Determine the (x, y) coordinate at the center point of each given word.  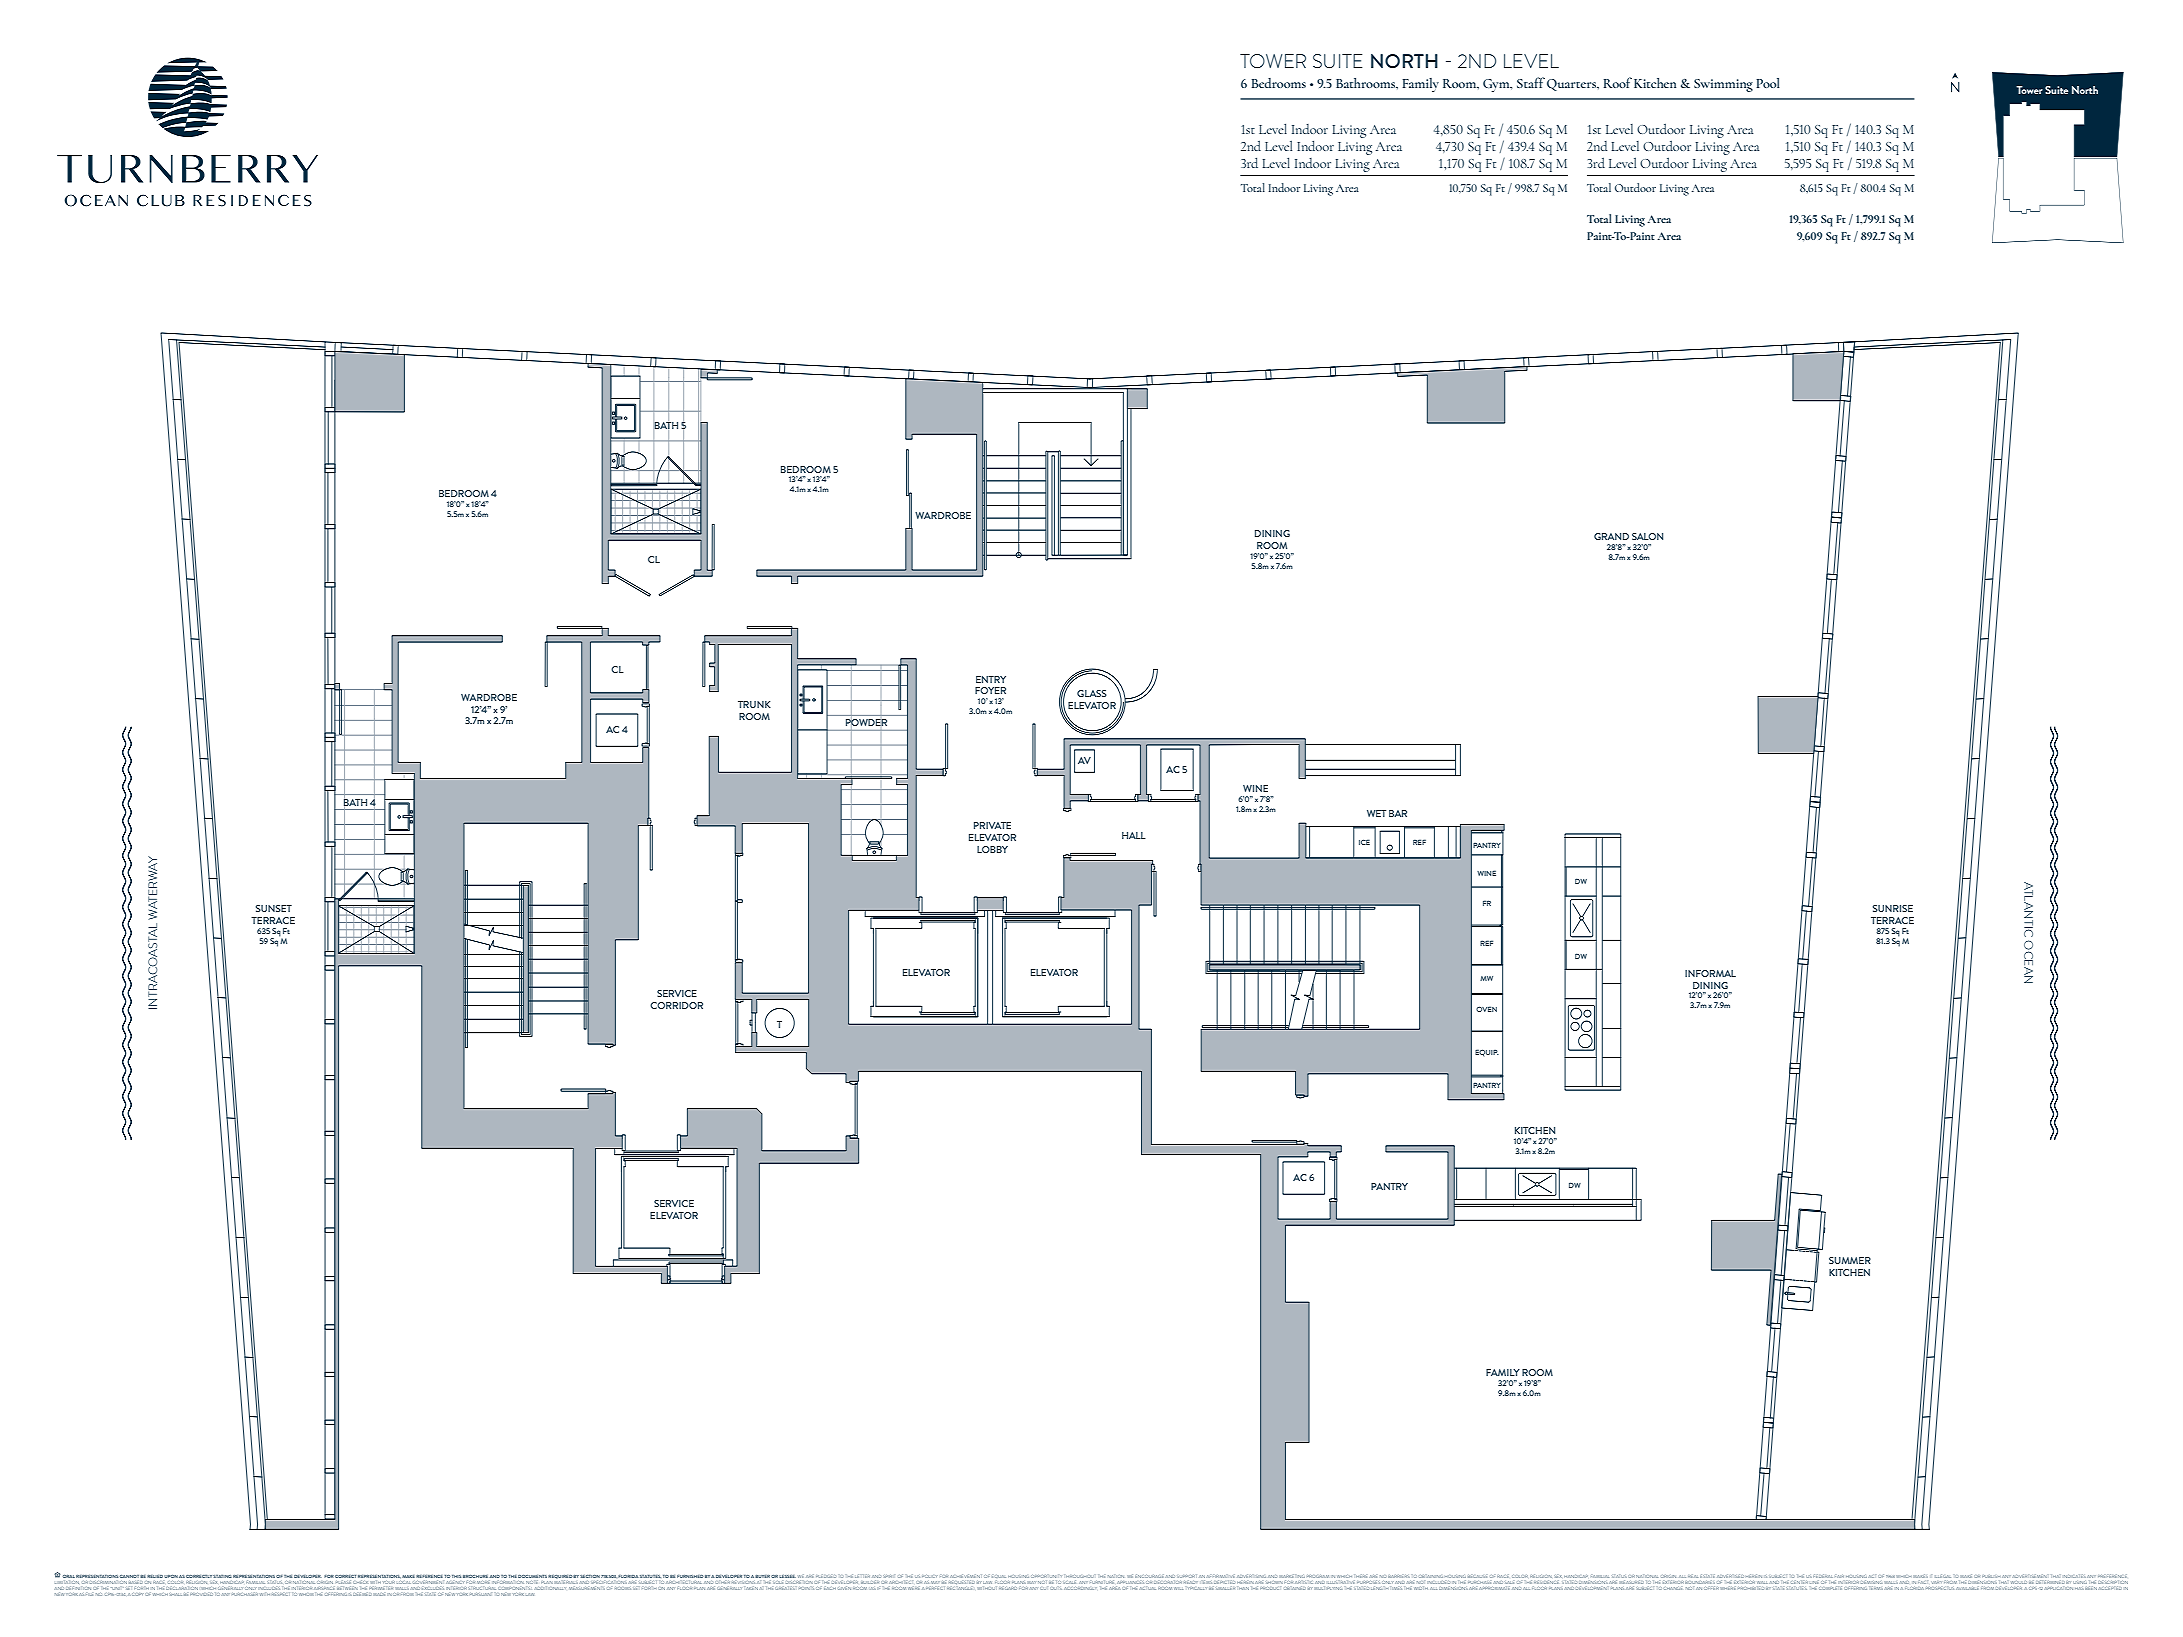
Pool (1768, 83)
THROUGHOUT (1079, 1576)
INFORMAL (1710, 973)
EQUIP (1487, 1053)
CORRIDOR (676, 1005)
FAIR (1839, 1576)
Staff (1531, 82)
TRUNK (754, 704)
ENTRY (991, 679)
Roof (1618, 82)
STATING (222, 1576)
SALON (1647, 536)
